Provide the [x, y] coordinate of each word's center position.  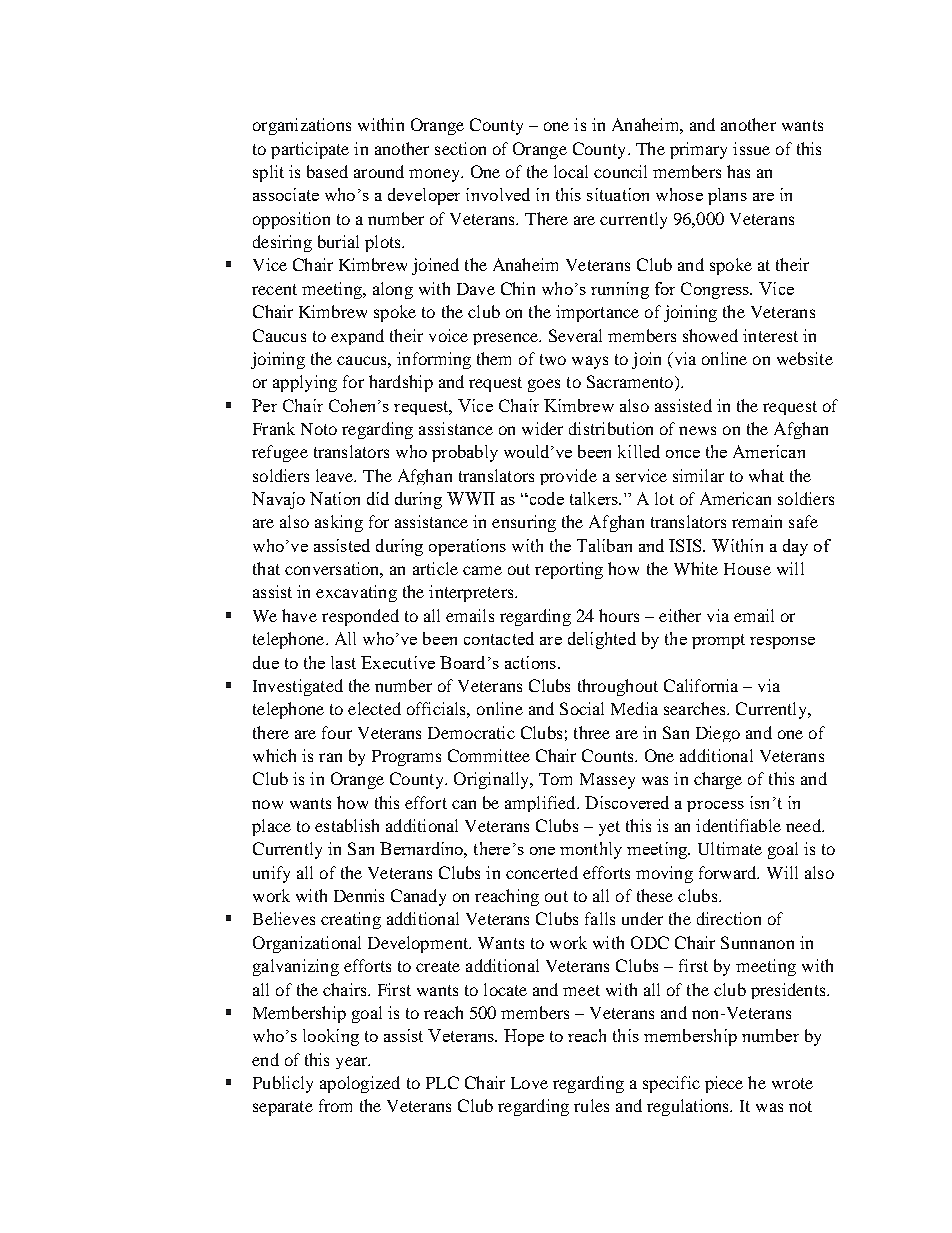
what [766, 475]
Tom [555, 779]
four [337, 732]
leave [336, 475]
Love [529, 1083]
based [327, 171]
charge [718, 780]
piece [724, 1084]
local [571, 171]
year [353, 1063]
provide [568, 477]
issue [751, 148]
